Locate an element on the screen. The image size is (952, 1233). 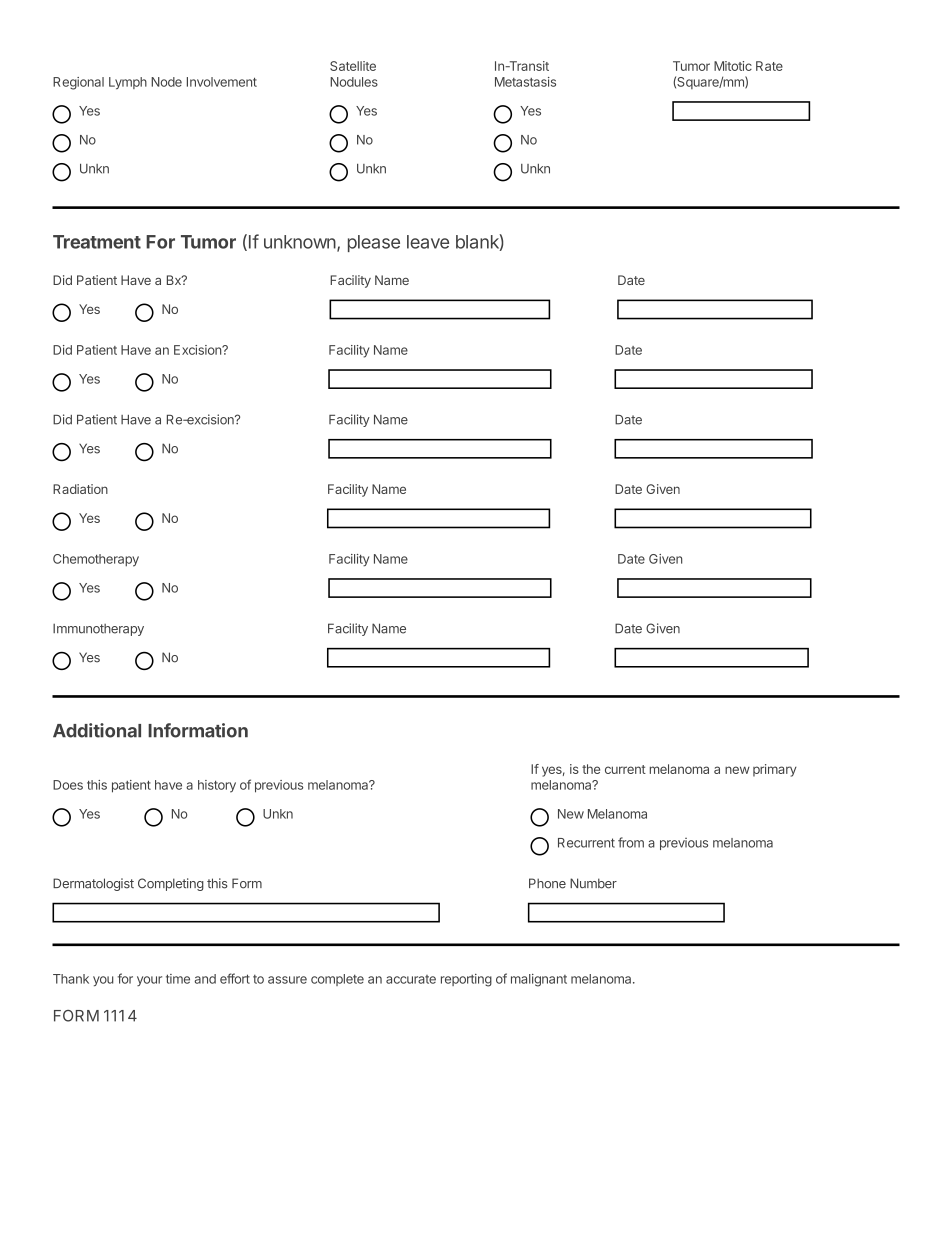
your is located at coordinates (149, 981).
